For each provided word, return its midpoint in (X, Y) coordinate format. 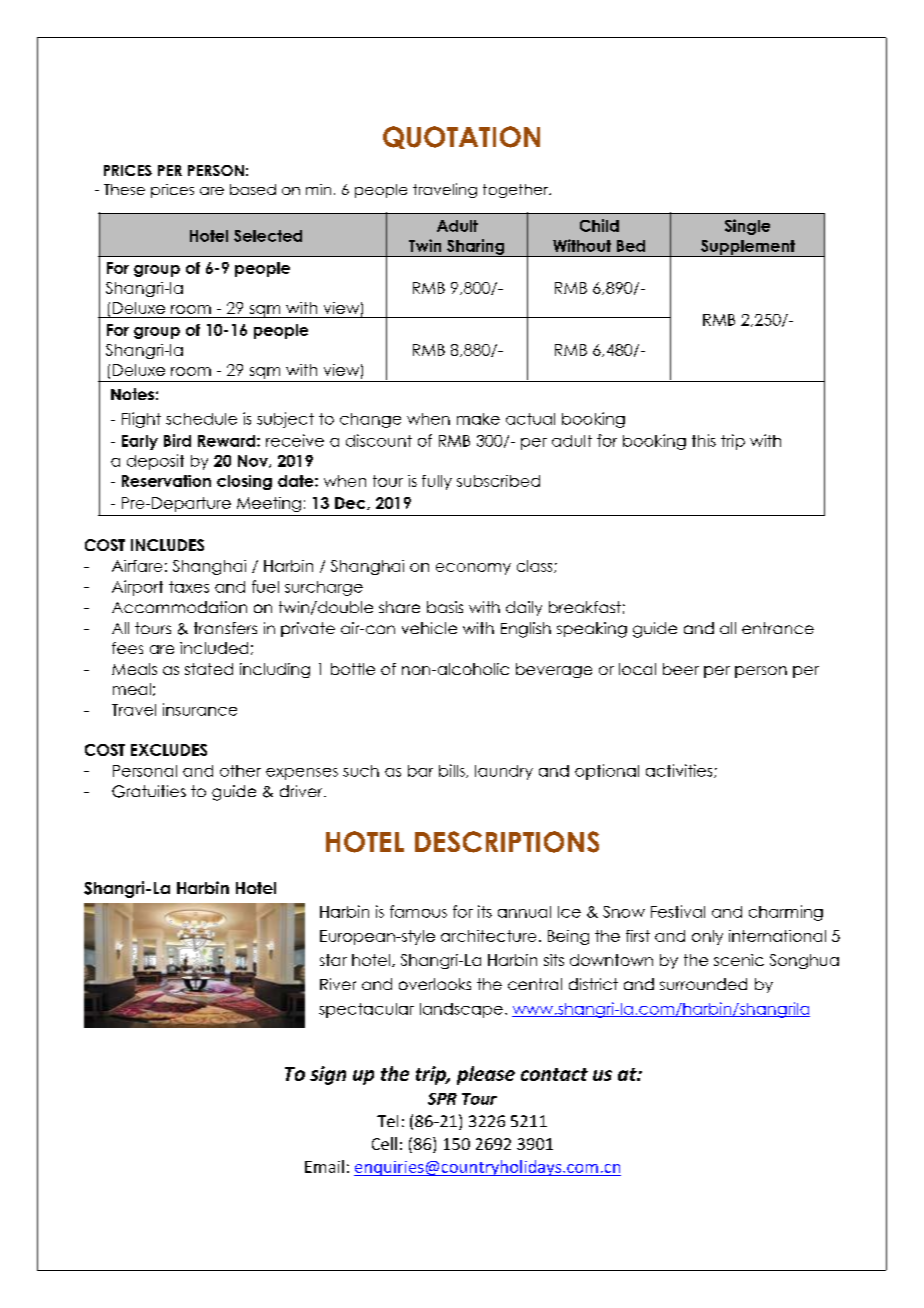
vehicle (429, 628)
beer (681, 669)
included (214, 648)
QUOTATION (461, 137)
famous (418, 911)
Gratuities (149, 791)
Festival (678, 911)
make (478, 419)
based (253, 189)
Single (747, 227)
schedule (201, 419)
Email (324, 1166)
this (704, 440)
